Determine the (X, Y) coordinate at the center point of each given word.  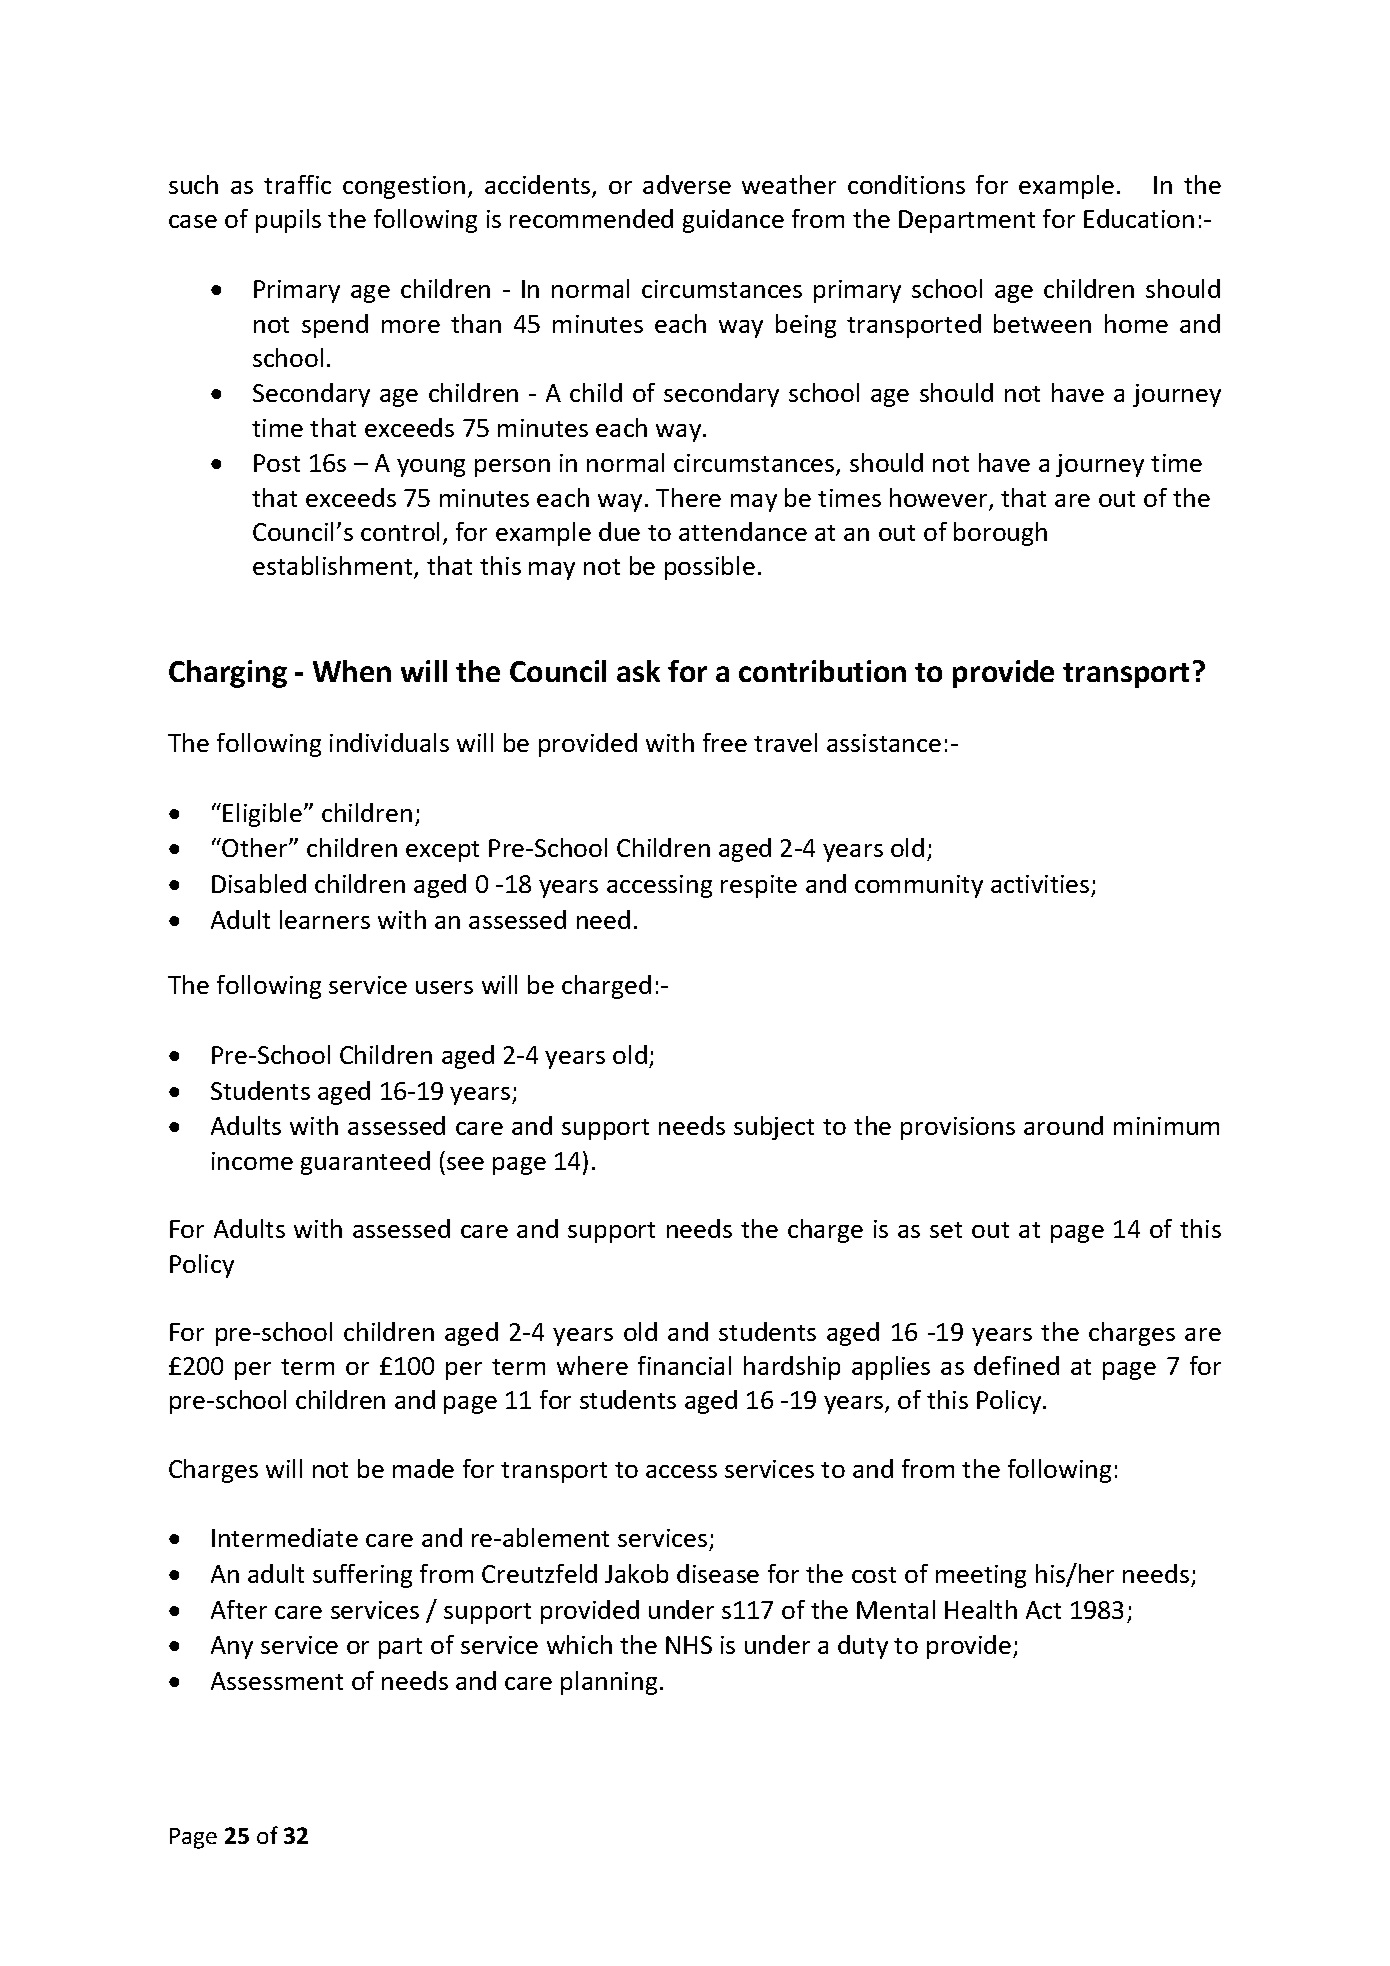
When (352, 671)
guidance (733, 221)
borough (1000, 534)
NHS (689, 1645)
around (1063, 1125)
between (1042, 323)
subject (774, 1128)
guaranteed (365, 1163)
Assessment (277, 1681)
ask (638, 671)
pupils (288, 221)
